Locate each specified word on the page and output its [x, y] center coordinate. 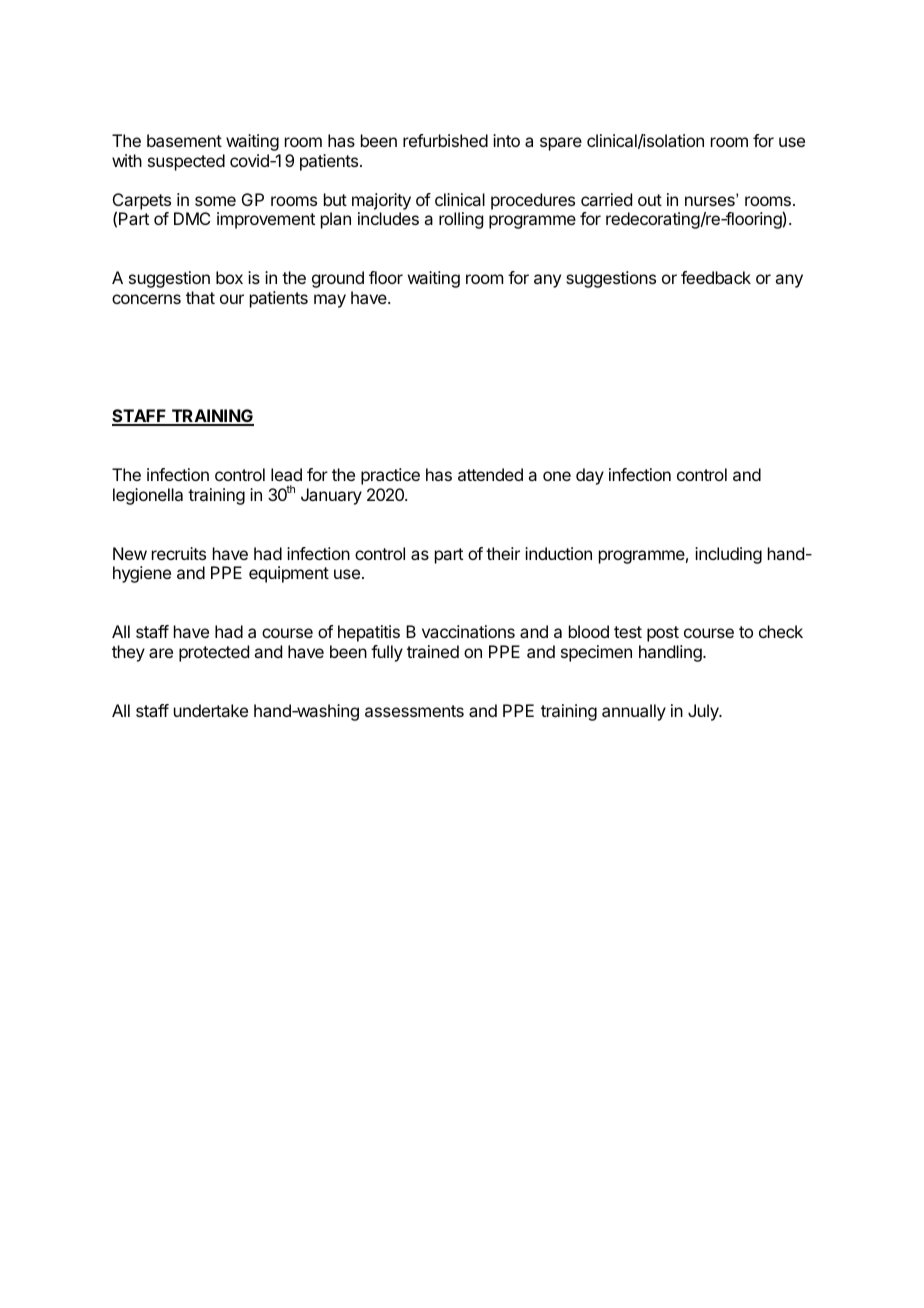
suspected [186, 162]
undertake [211, 710]
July [704, 712]
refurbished [445, 140]
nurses [711, 201]
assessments [414, 711]
